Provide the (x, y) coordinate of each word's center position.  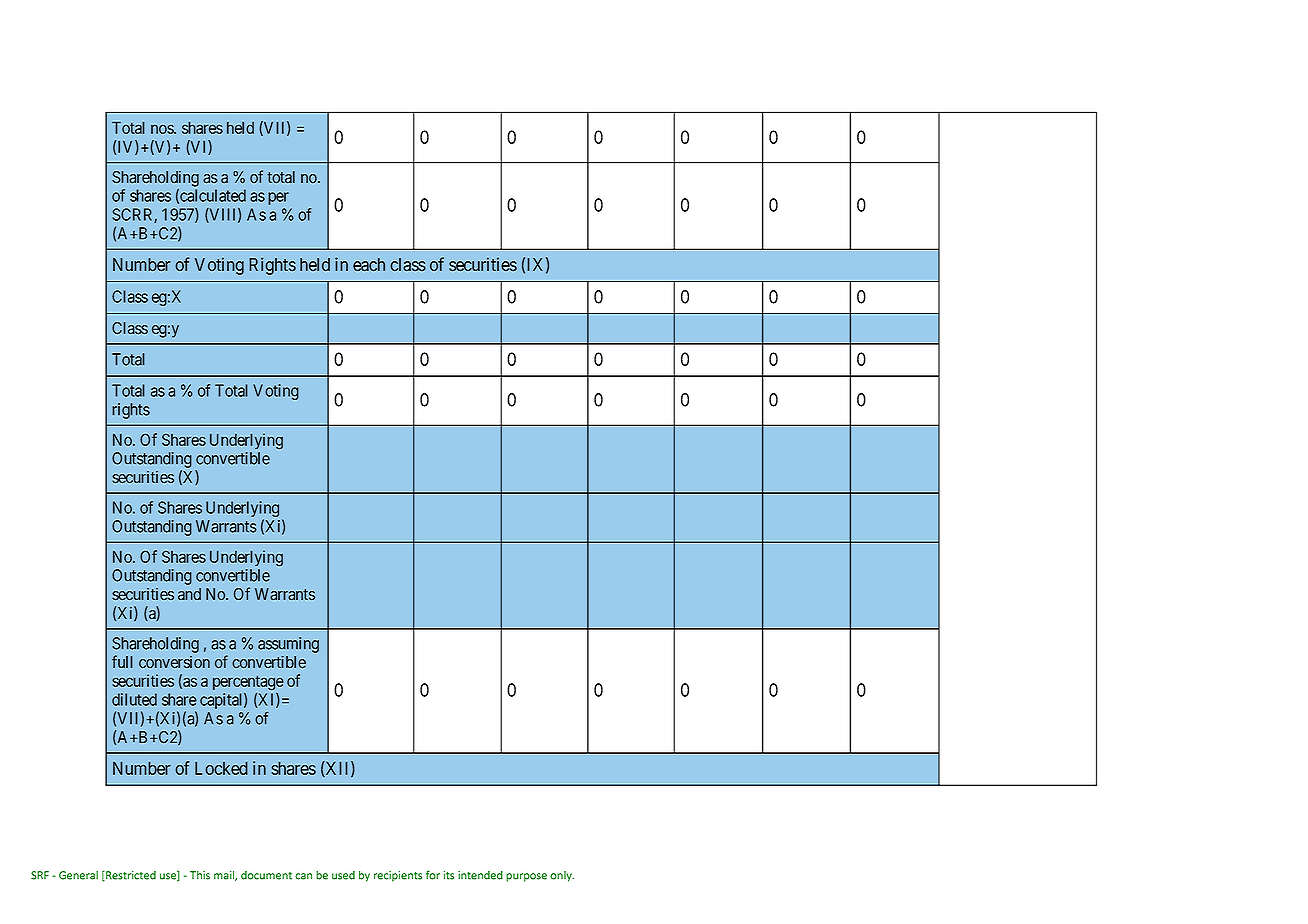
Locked (221, 768)
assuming (288, 645)
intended (480, 875)
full (122, 661)
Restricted (130, 876)
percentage (248, 684)
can (303, 876)
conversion (174, 662)
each (369, 265)
